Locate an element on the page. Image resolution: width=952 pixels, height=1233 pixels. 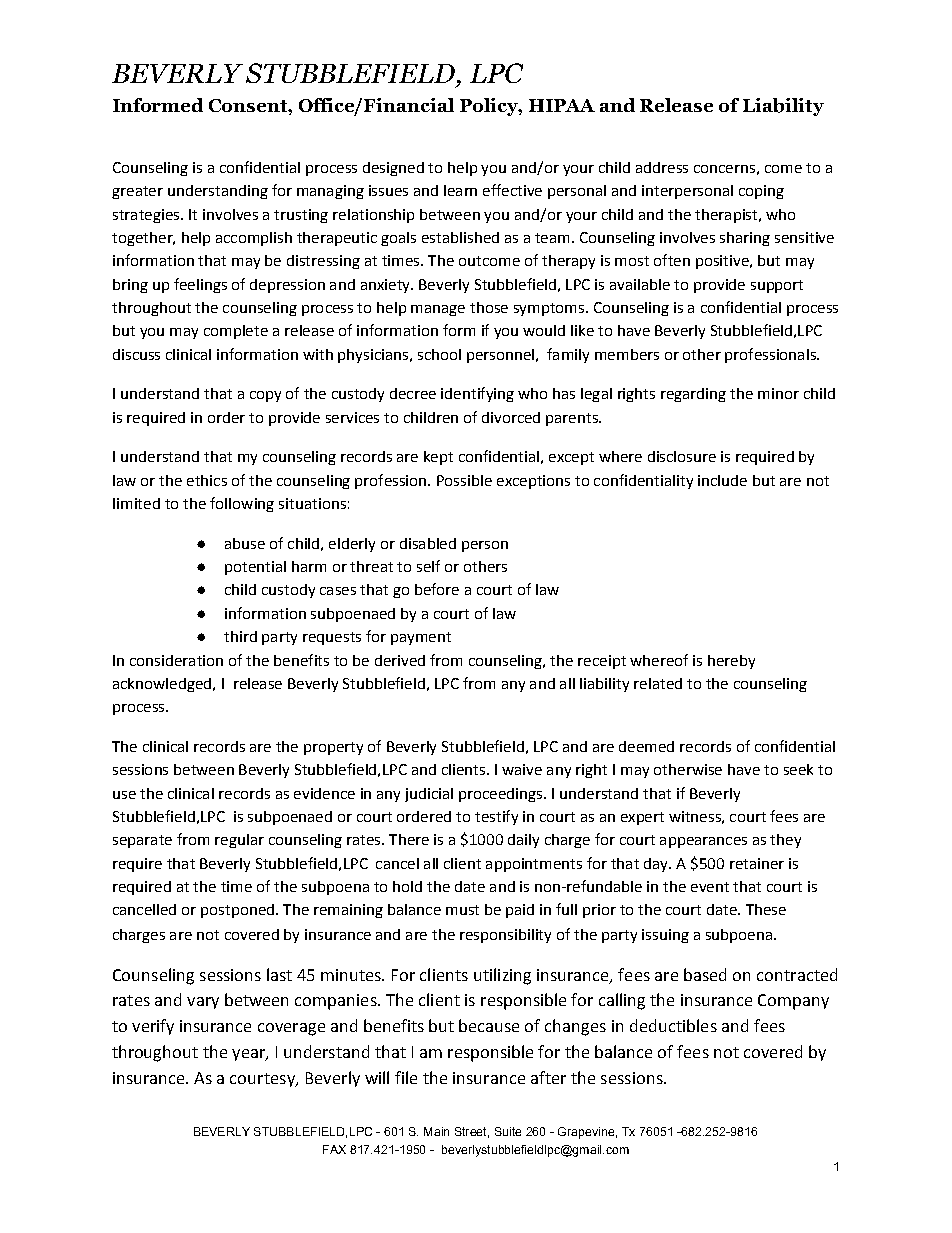
greater is located at coordinates (137, 192).
